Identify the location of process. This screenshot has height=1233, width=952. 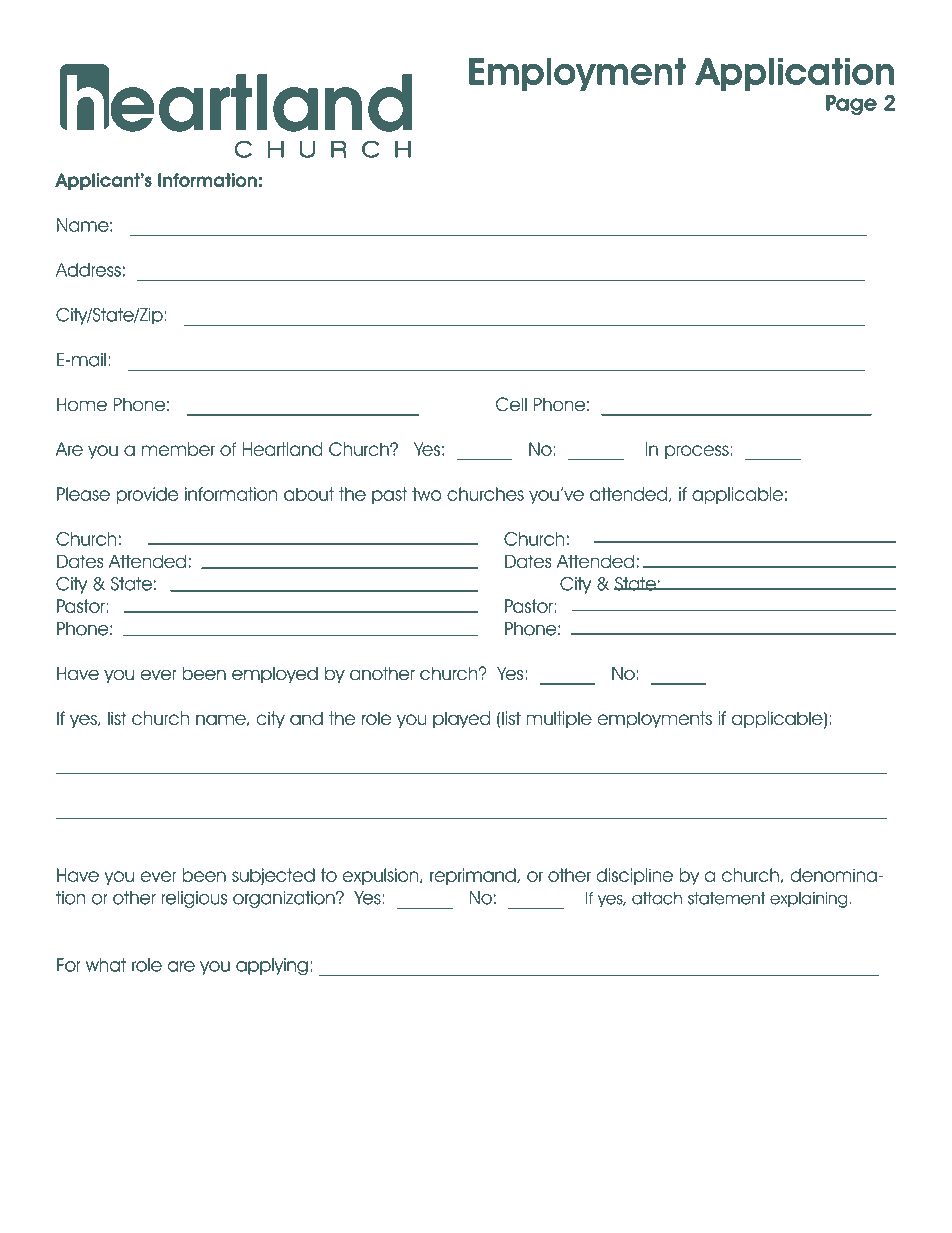
(697, 452).
